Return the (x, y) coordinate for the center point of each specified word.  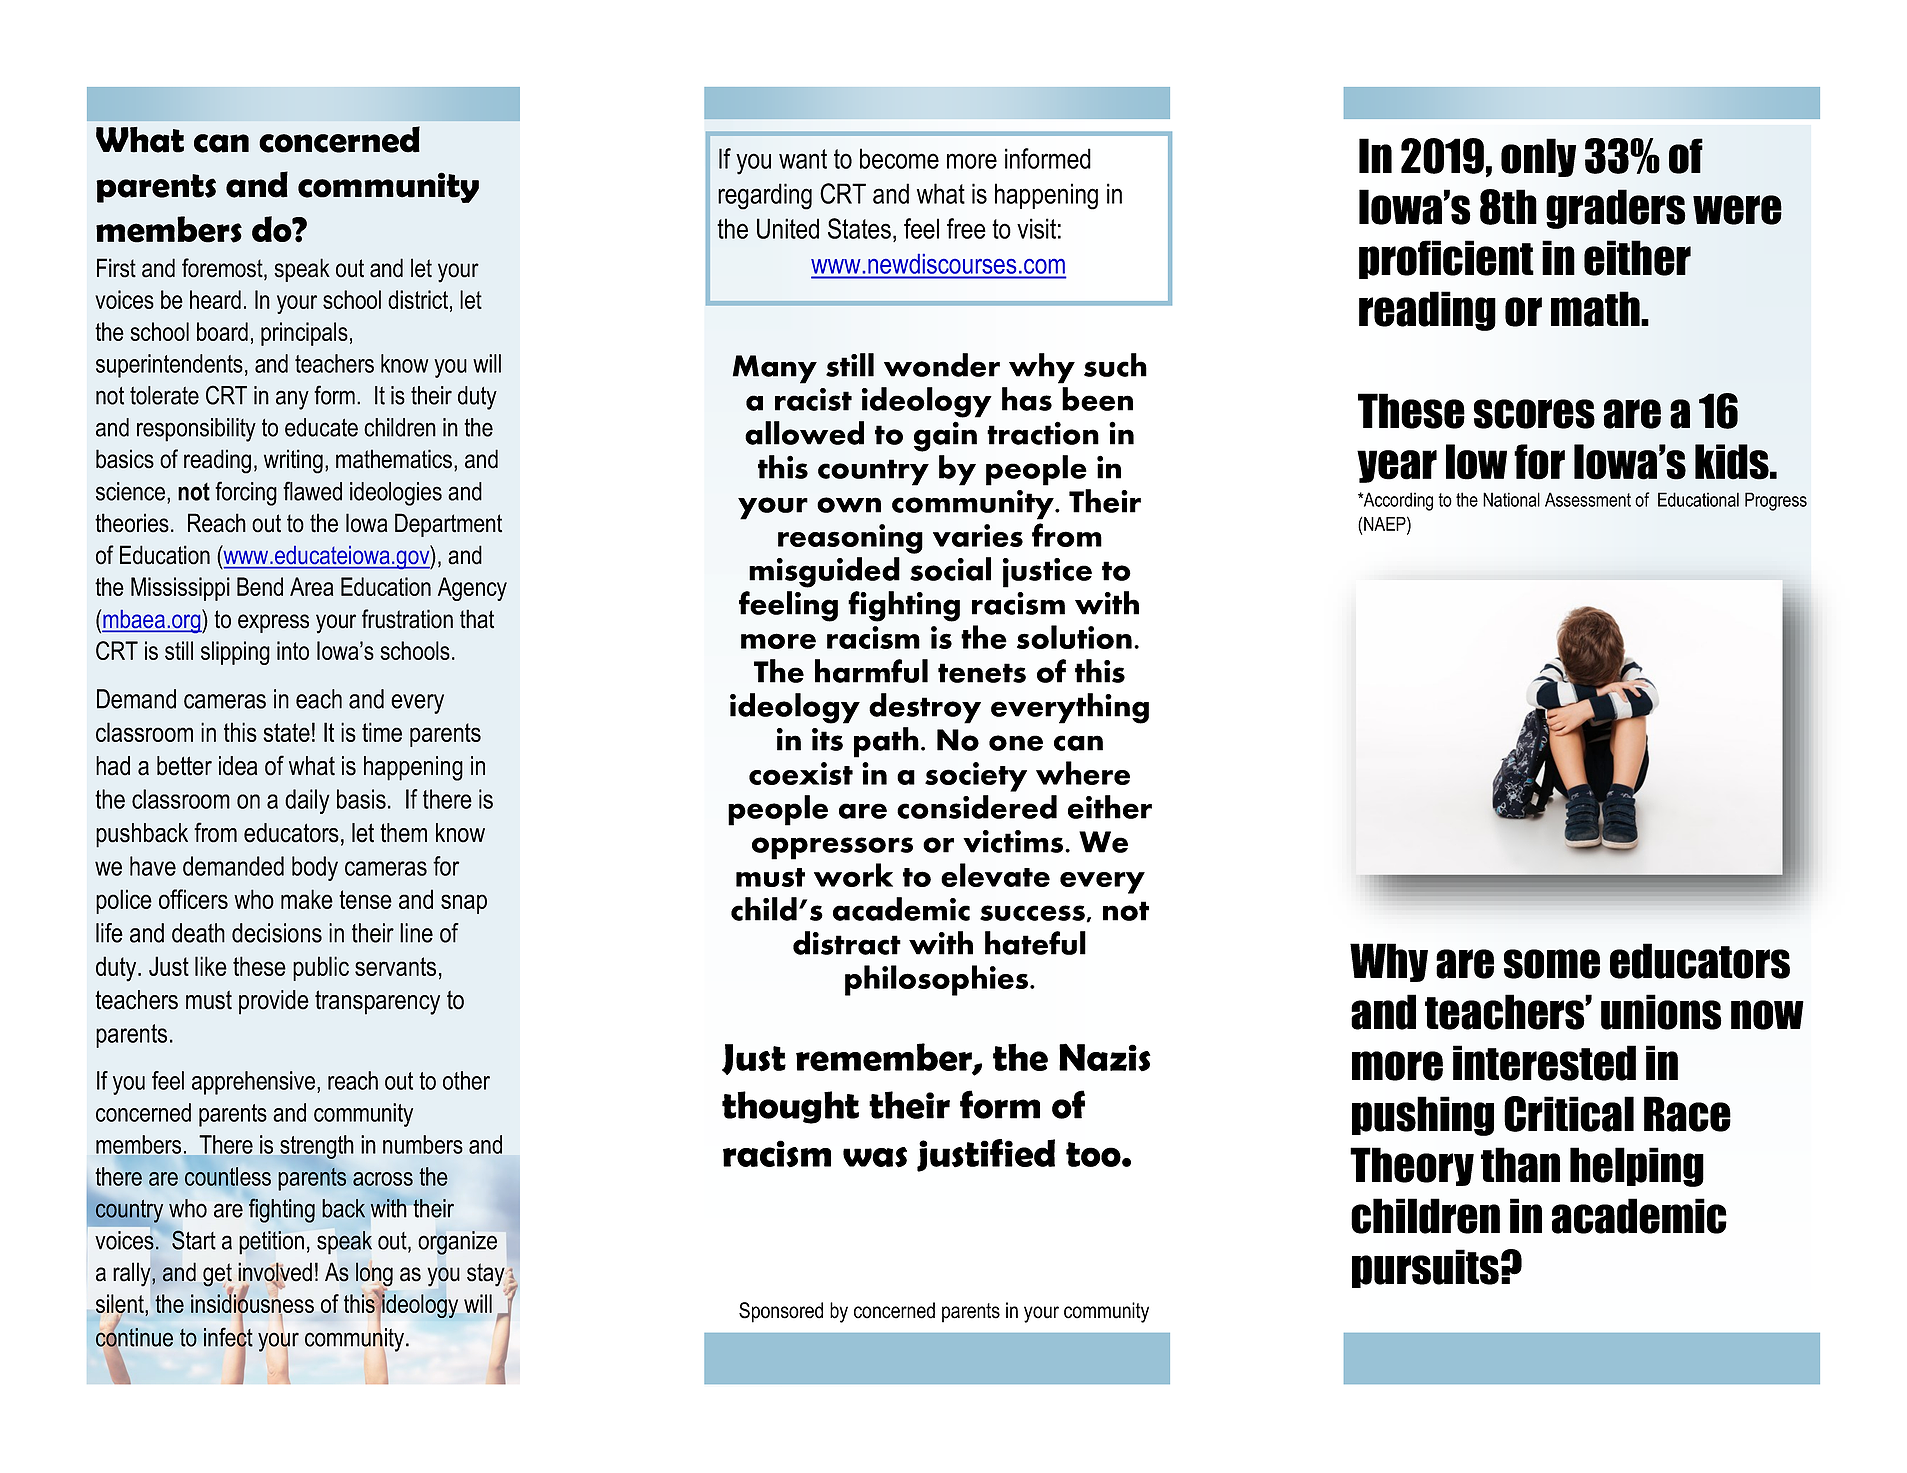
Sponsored (781, 1312)
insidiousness (252, 1304)
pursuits (1425, 1268)
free (966, 228)
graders (1616, 209)
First (116, 268)
